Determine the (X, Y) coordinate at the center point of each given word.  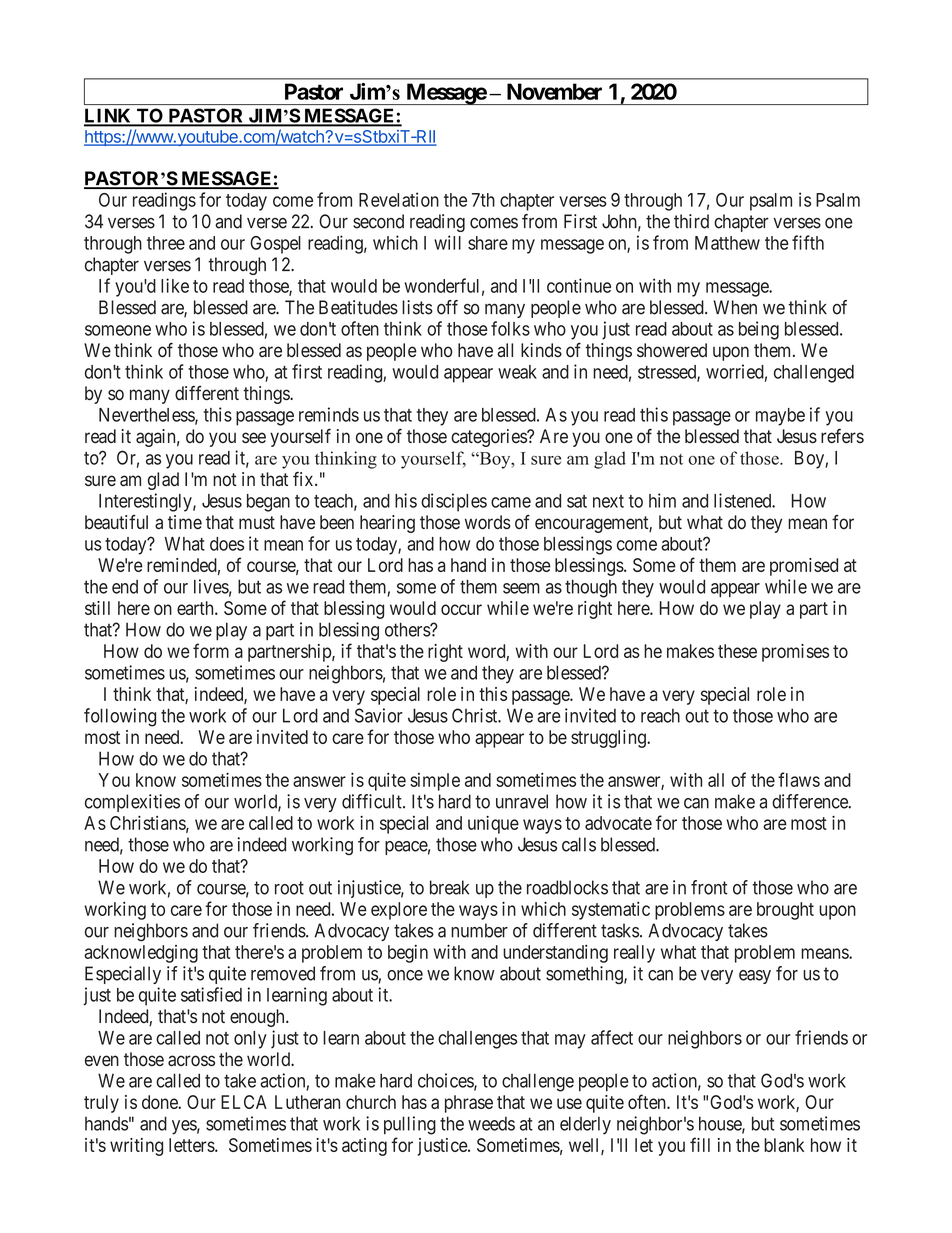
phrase (469, 1104)
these (737, 651)
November (554, 91)
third (691, 221)
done (160, 1102)
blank (784, 1145)
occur (461, 609)
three (166, 243)
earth (196, 608)
